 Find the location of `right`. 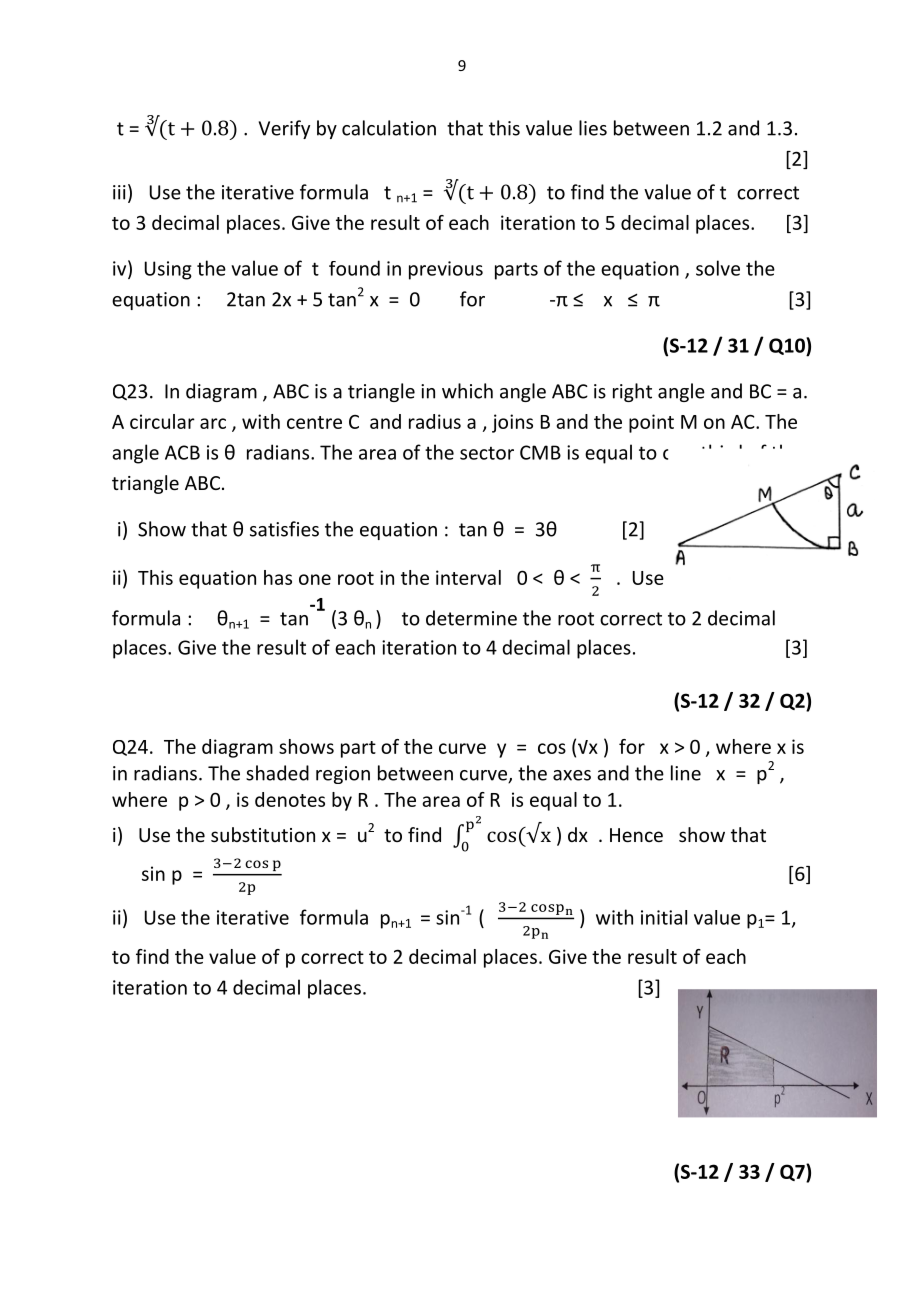

right is located at coordinates (632, 392).
